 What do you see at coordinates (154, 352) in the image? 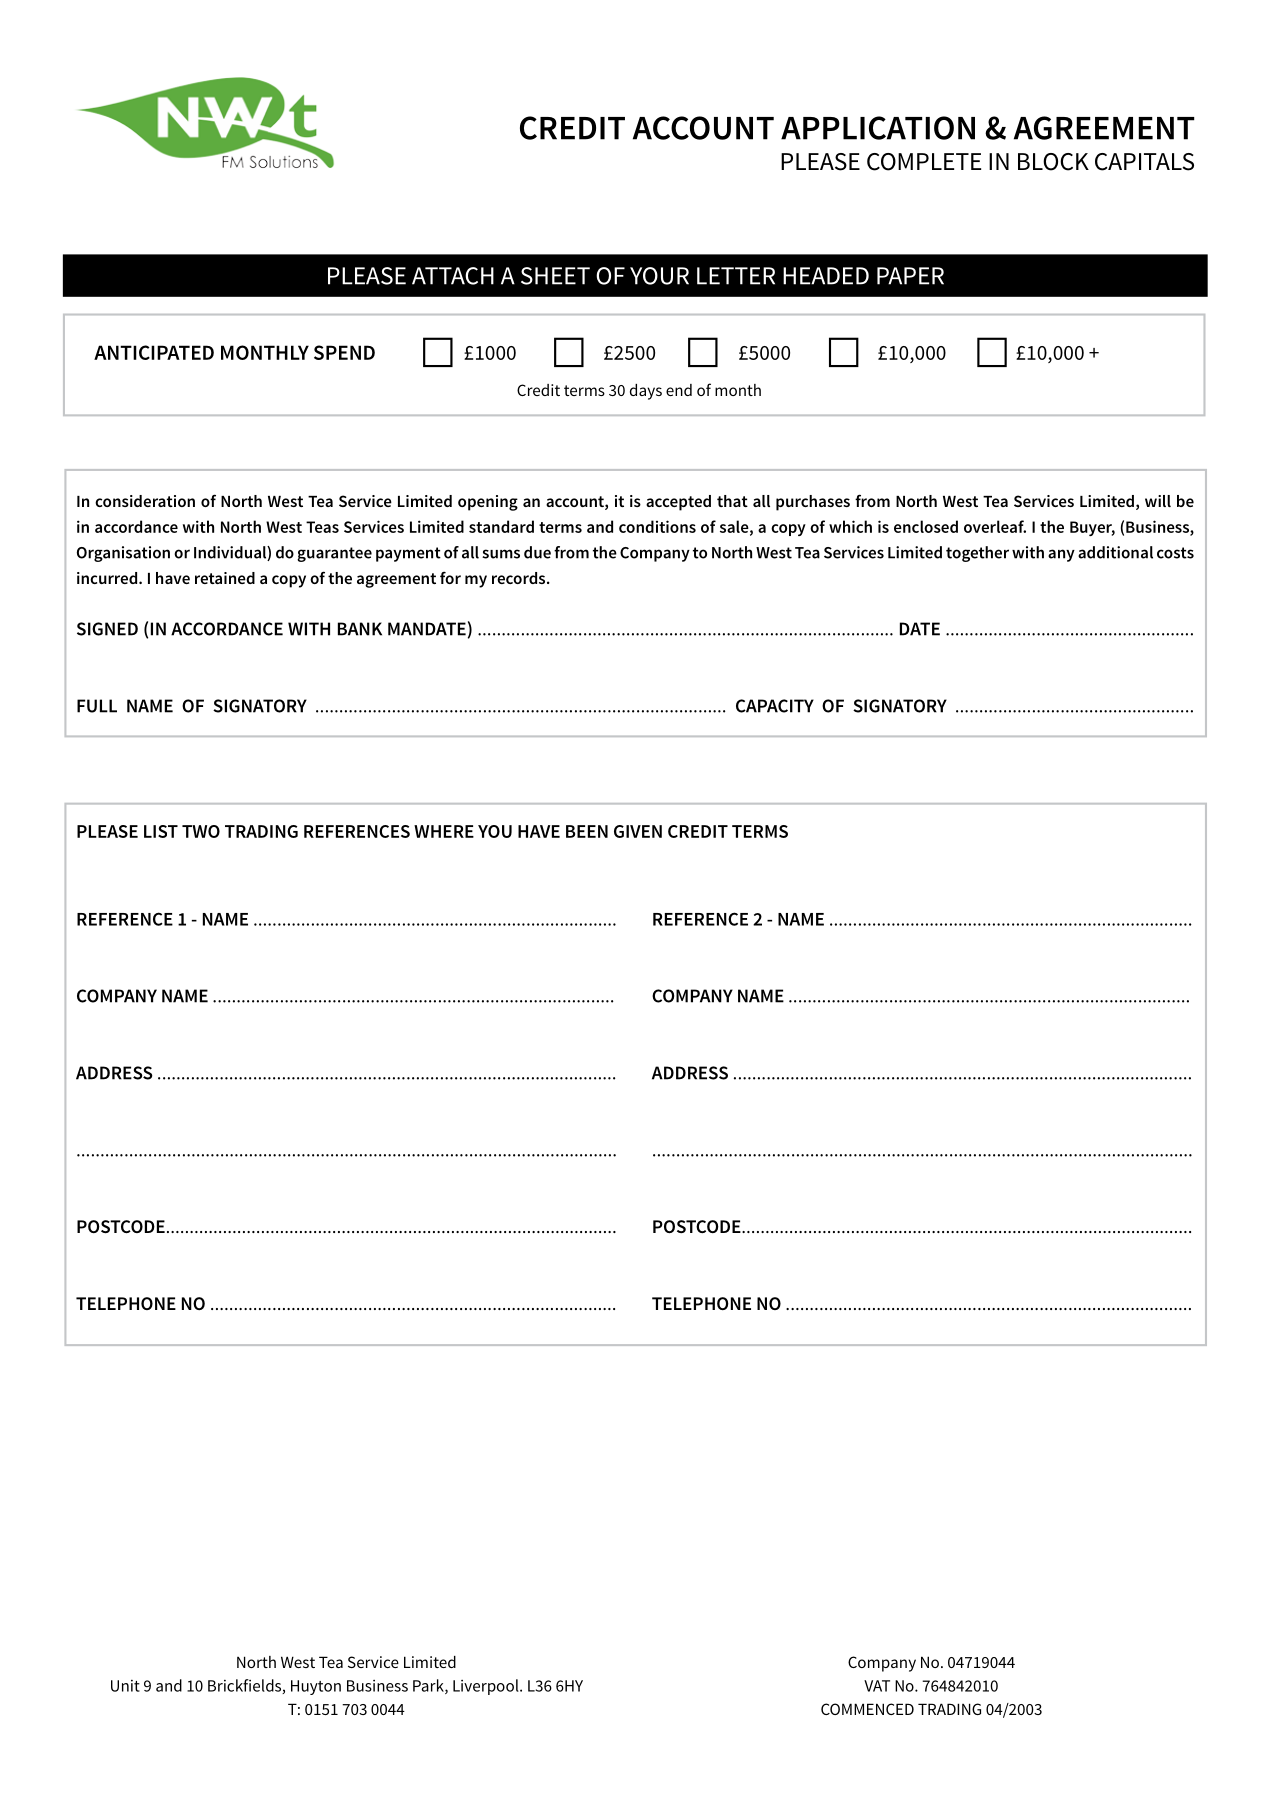
I see `ANTICIPATED` at bounding box center [154, 352].
